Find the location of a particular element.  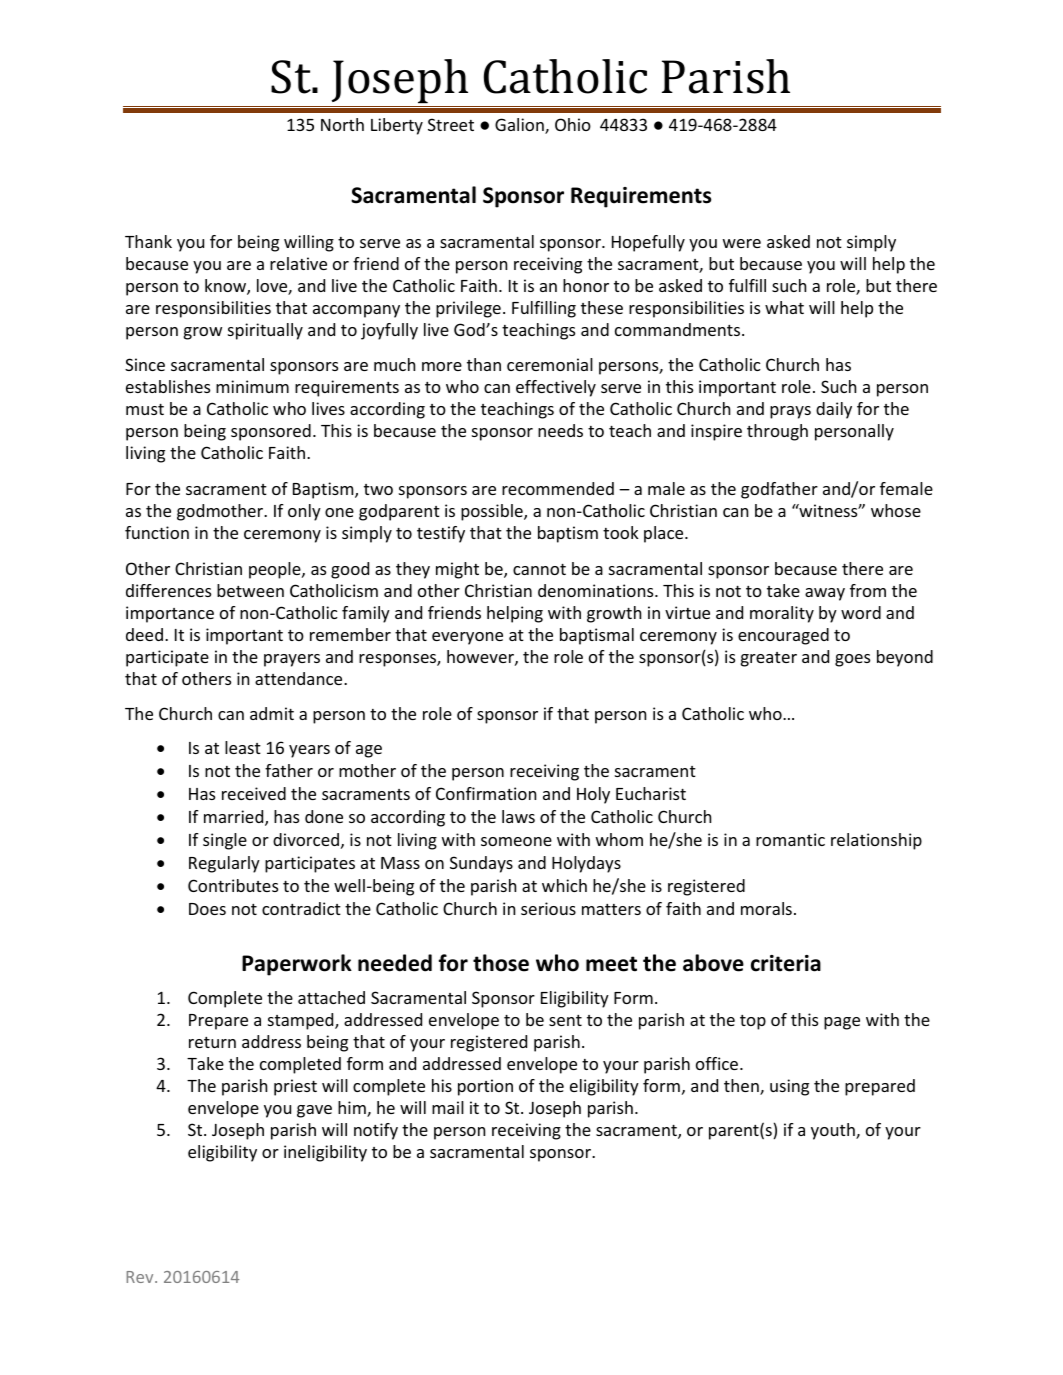

mail is located at coordinates (448, 1107).
